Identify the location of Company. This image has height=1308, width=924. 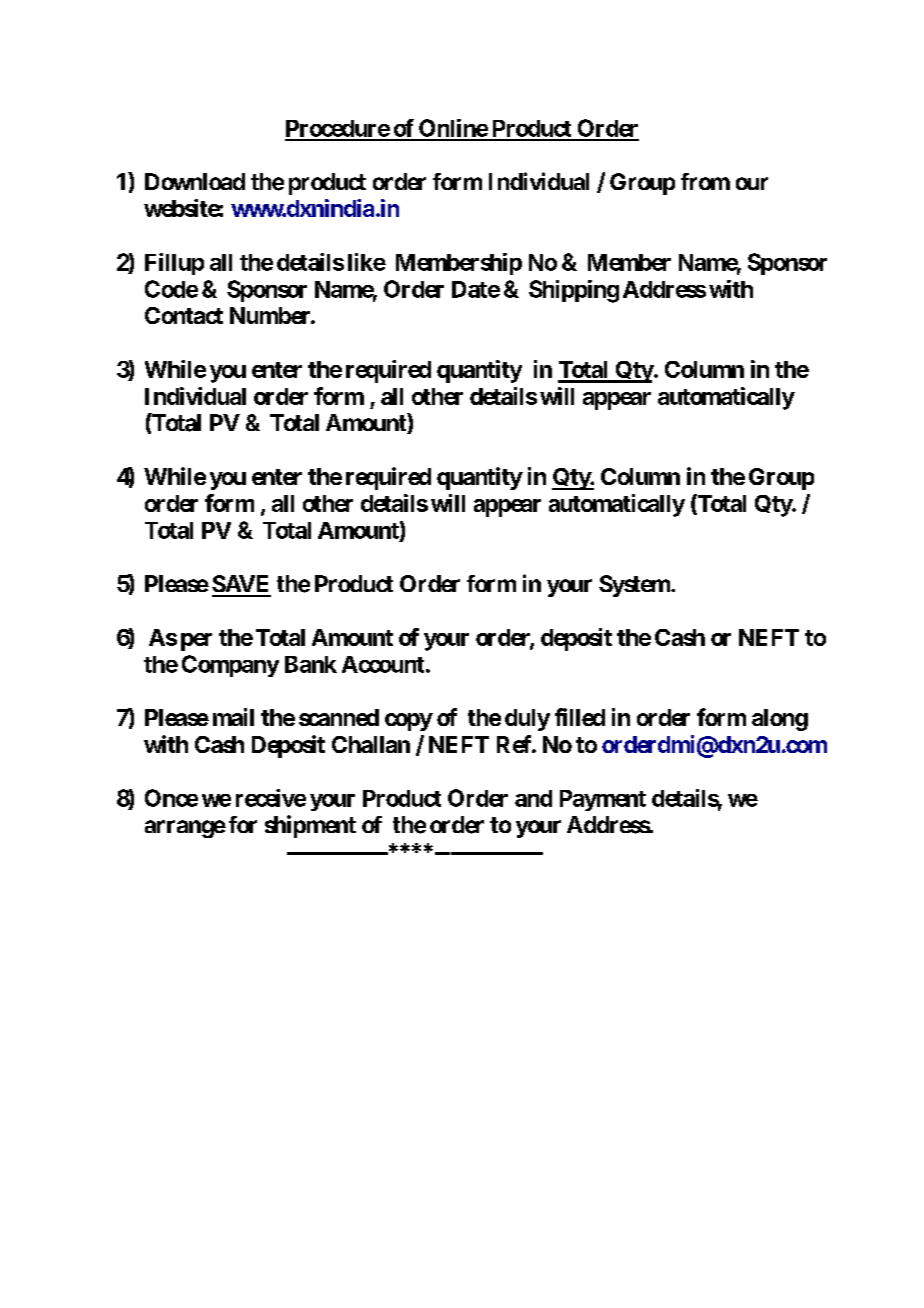
(230, 666).
